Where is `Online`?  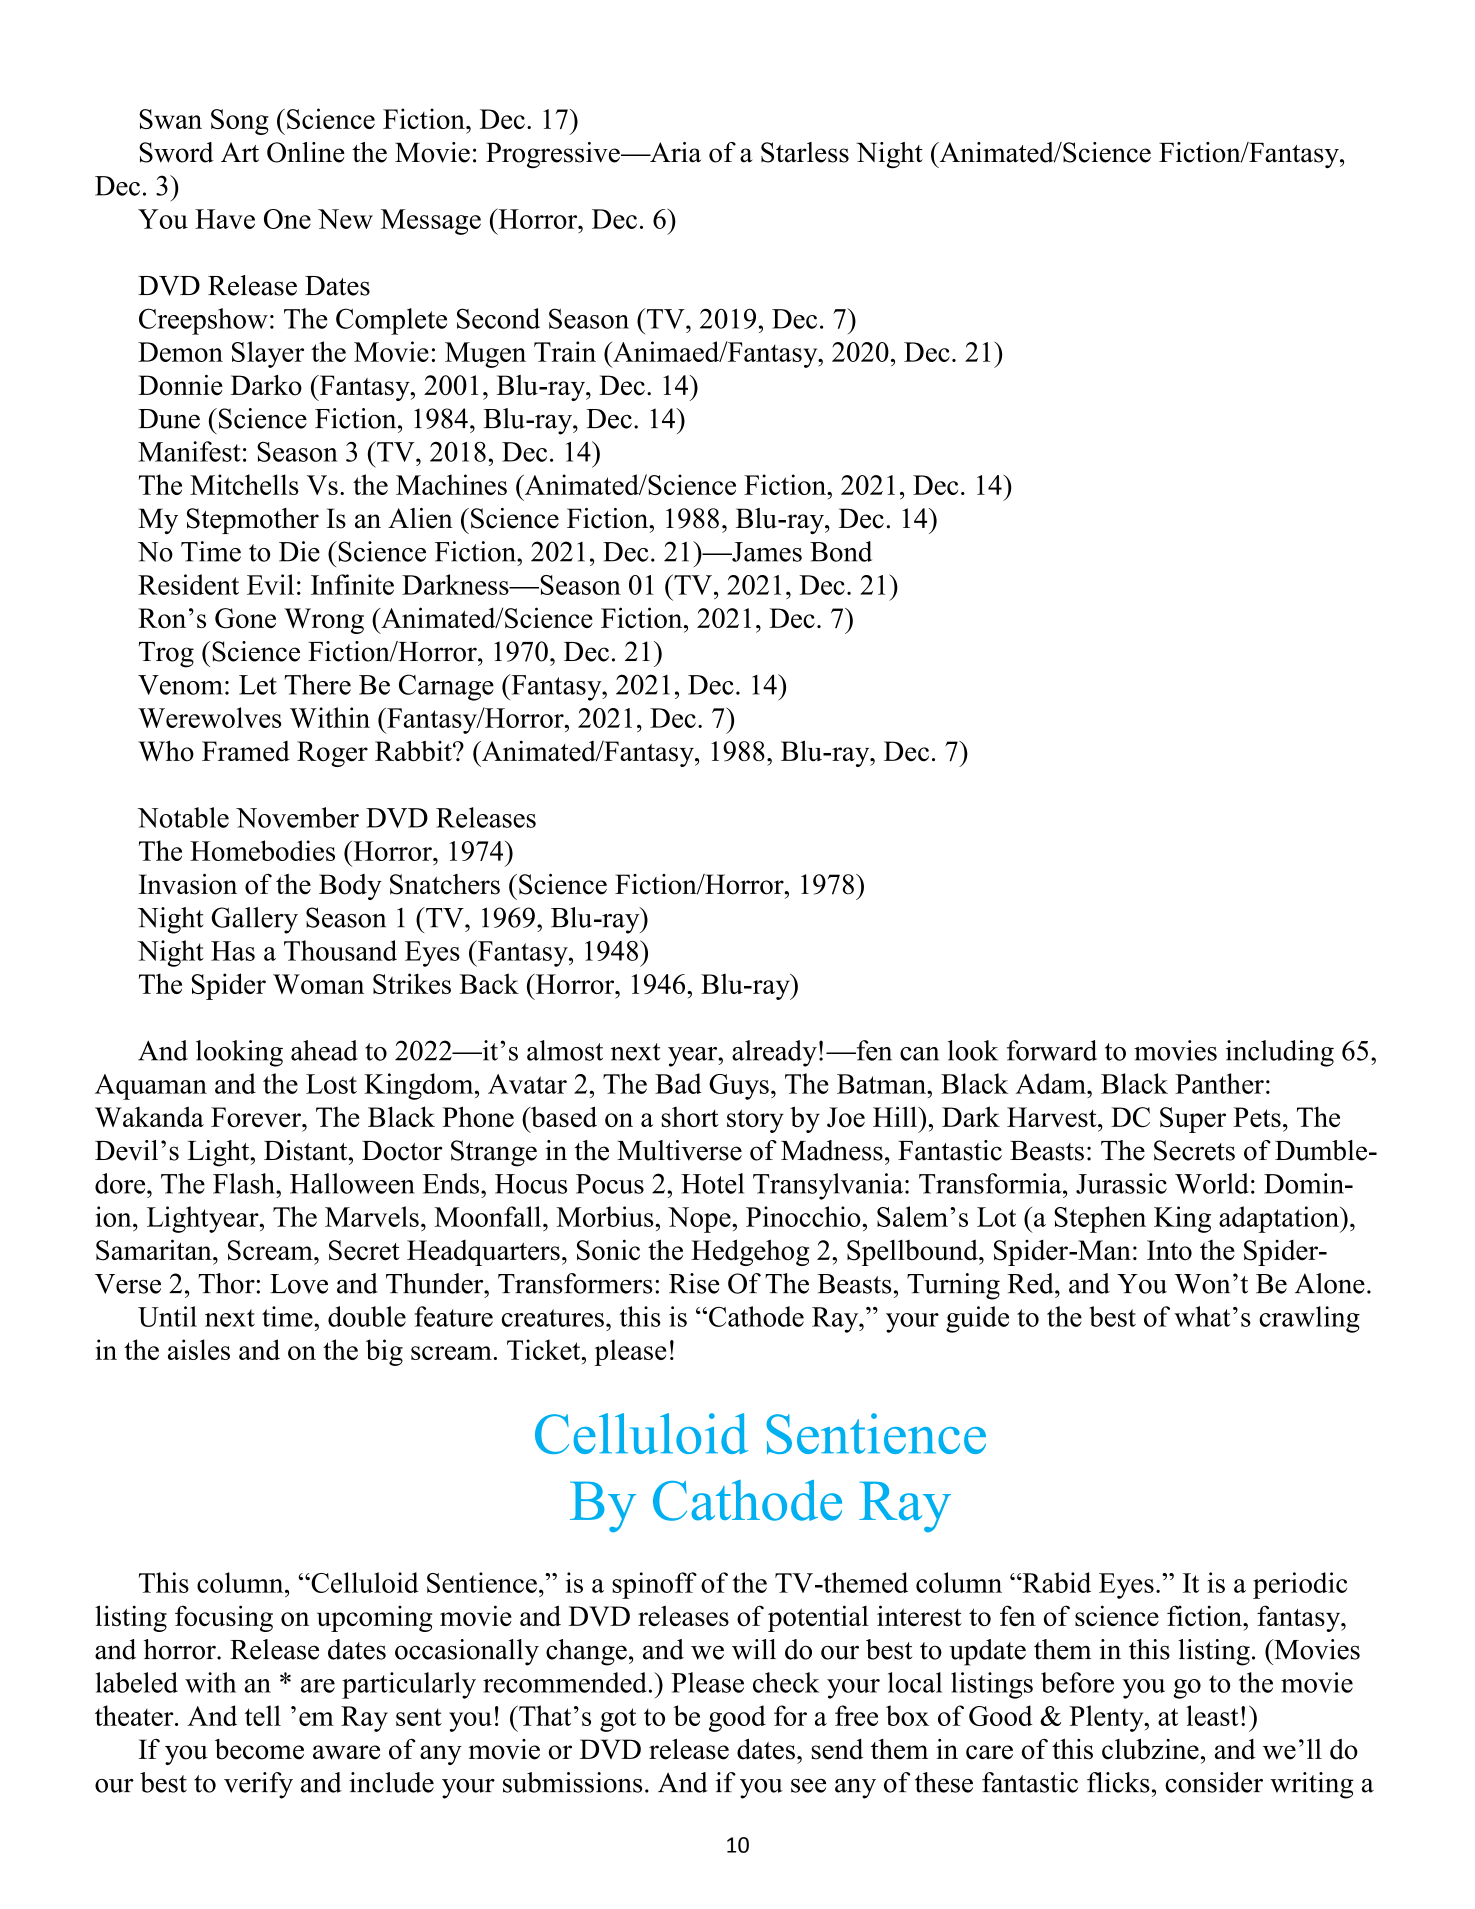
Online is located at coordinates (306, 152).
